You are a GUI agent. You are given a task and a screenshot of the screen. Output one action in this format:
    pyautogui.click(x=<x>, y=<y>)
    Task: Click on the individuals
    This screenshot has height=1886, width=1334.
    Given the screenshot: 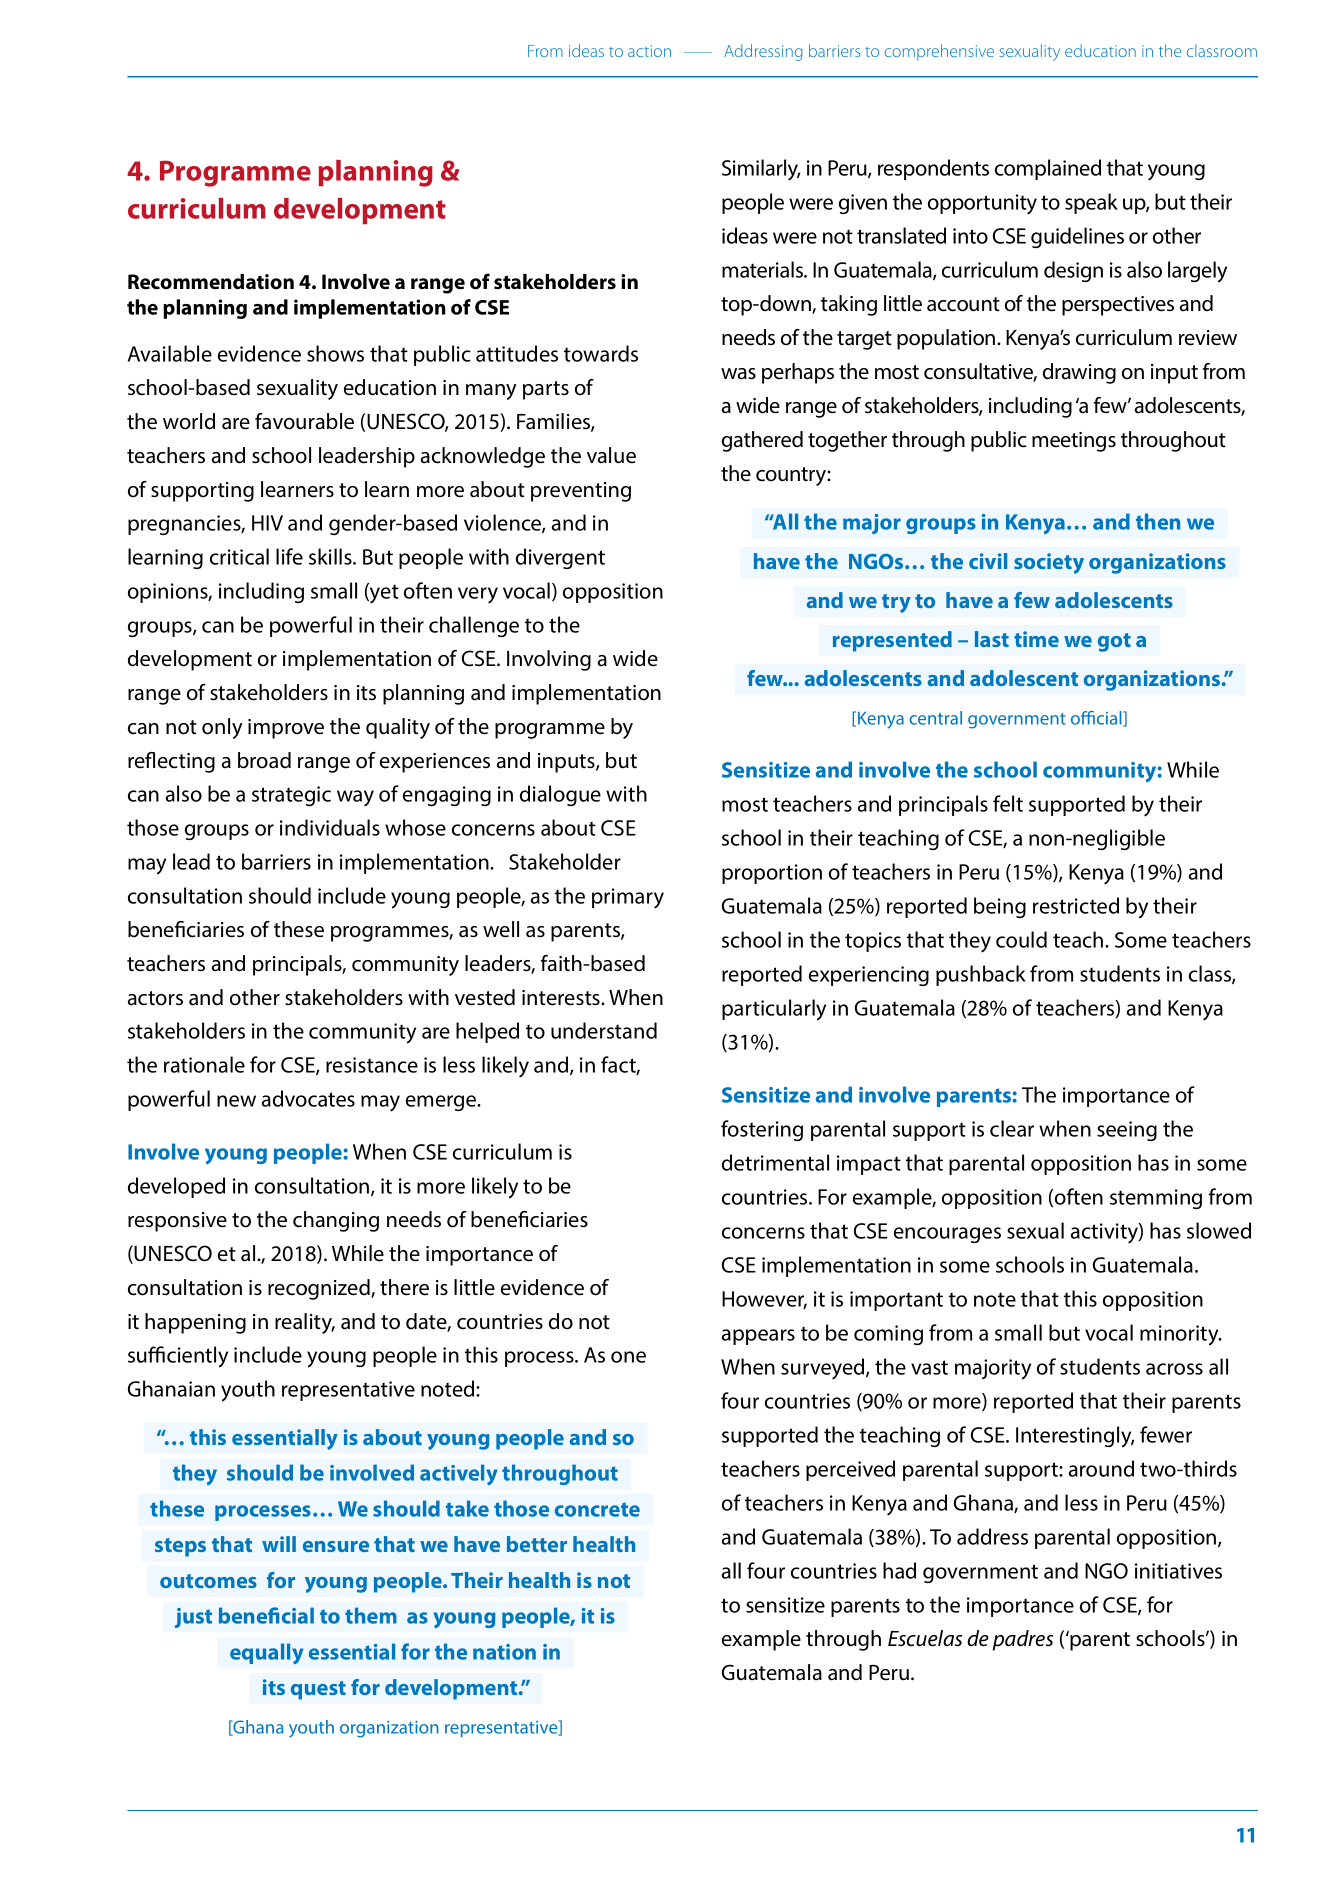 What is the action you would take?
    pyautogui.click(x=330, y=827)
